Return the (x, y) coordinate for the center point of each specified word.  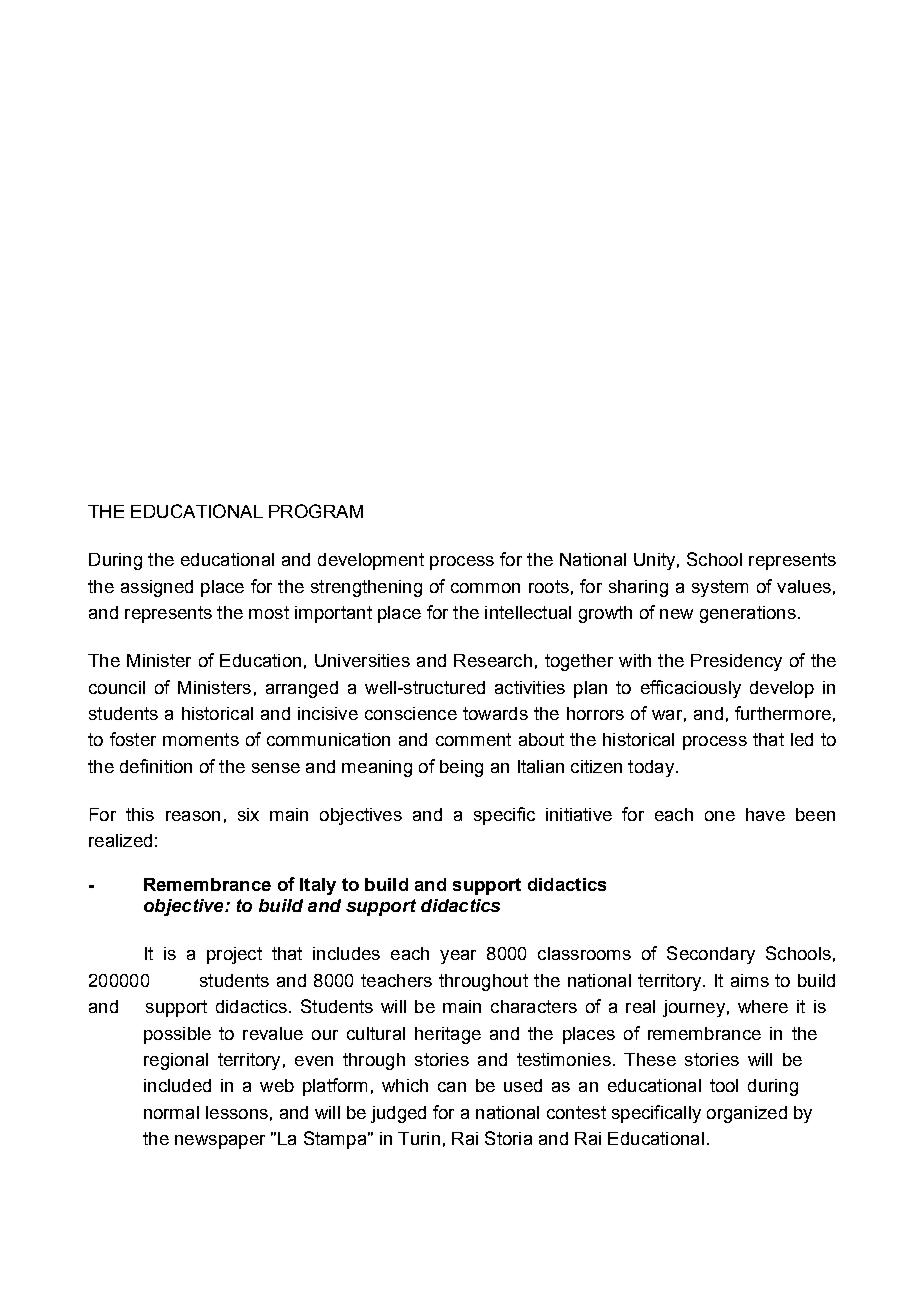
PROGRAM (316, 511)
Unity (654, 561)
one (720, 816)
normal (171, 1112)
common (485, 588)
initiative (579, 814)
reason (193, 816)
